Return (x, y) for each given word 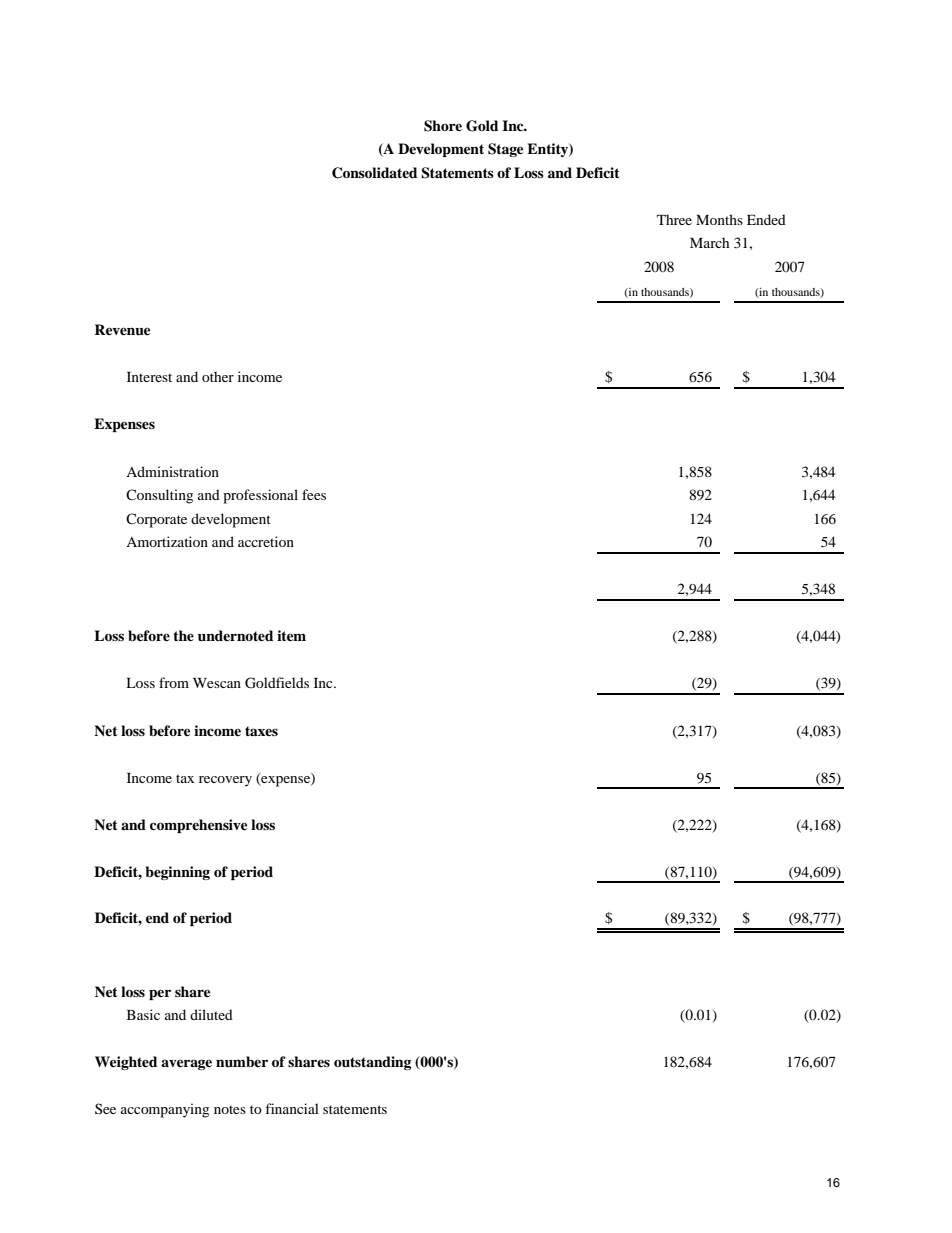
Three (674, 219)
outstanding (372, 1063)
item (291, 635)
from (174, 682)
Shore (443, 126)
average (186, 1064)
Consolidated (374, 173)
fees (314, 494)
